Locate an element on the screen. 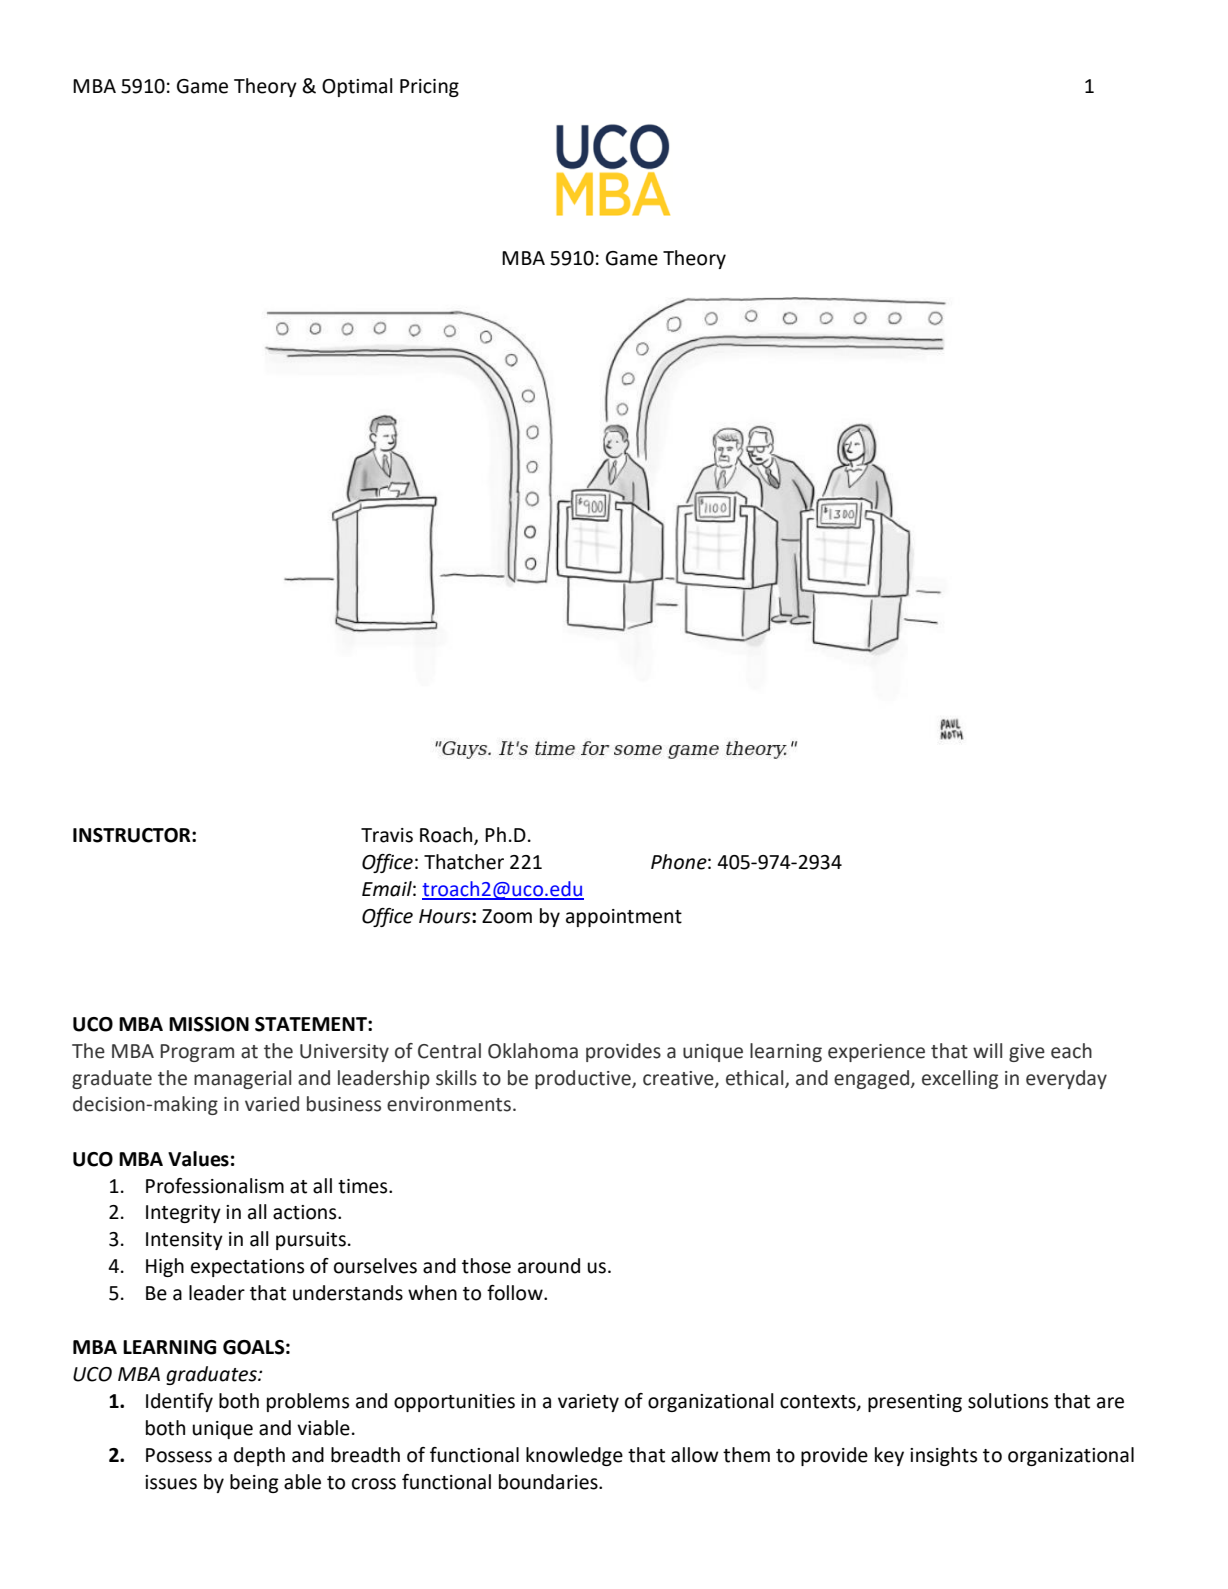  Optimal is located at coordinates (357, 87).
